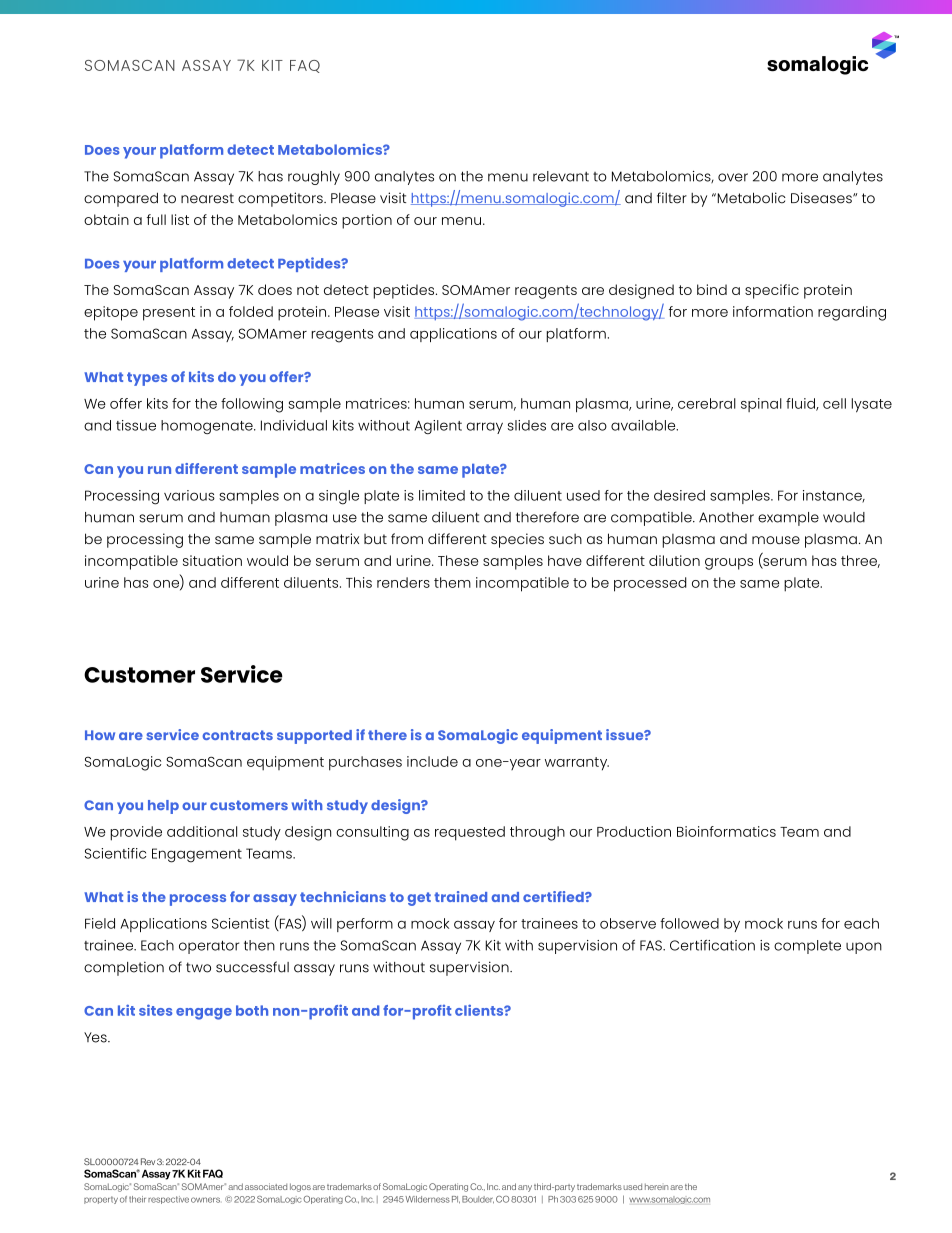 The width and height of the screenshot is (952, 1233). Describe the element at coordinates (189, 495) in the screenshot. I see `various` at that location.
